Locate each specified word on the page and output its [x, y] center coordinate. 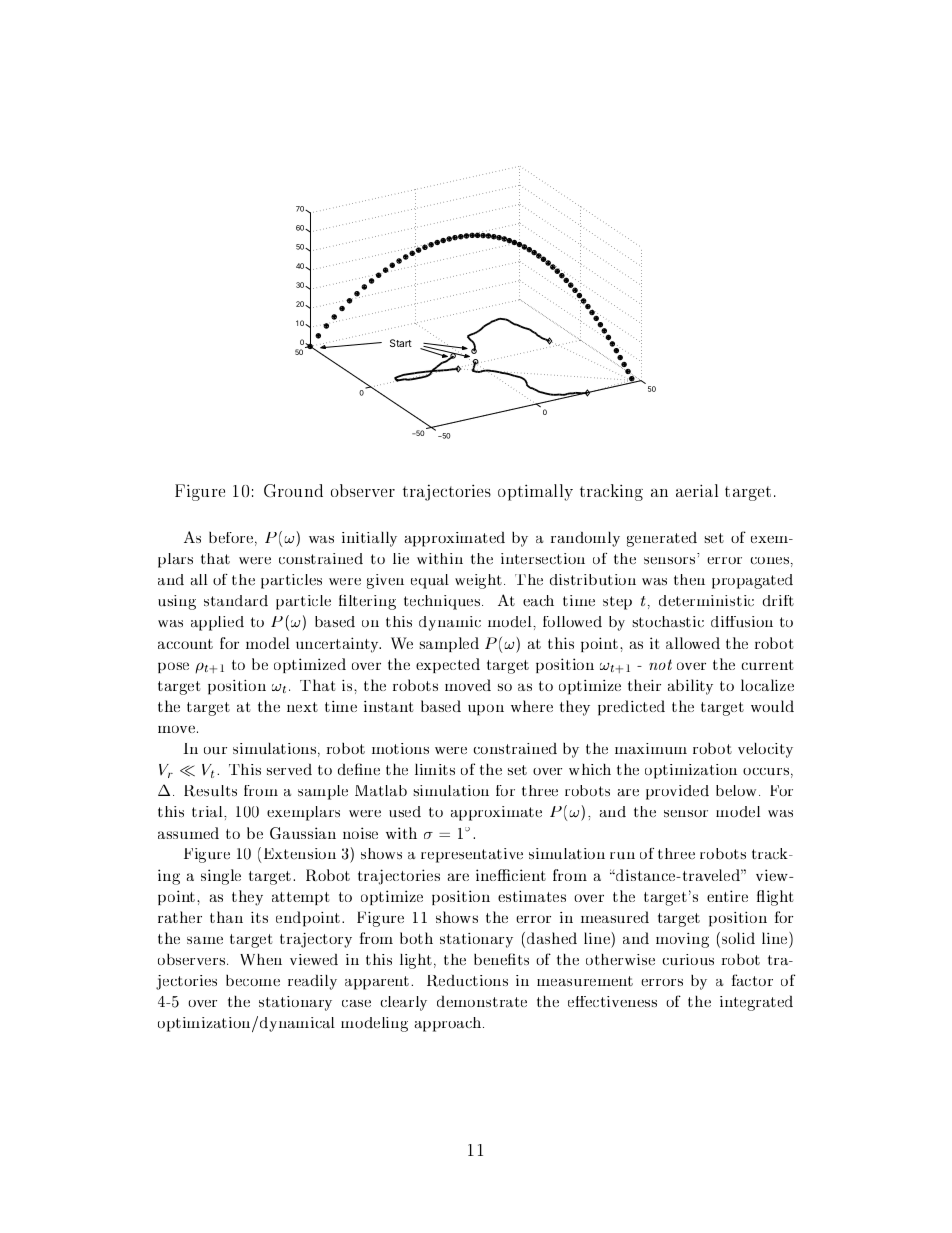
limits [435, 769]
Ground [293, 490]
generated [662, 539]
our [215, 750]
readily [312, 982]
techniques [442, 602]
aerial [697, 490]
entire [727, 896]
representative [472, 855]
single [221, 877]
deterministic [706, 601]
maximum [651, 748]
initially [369, 539]
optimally [535, 492]
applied [217, 623]
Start [401, 343]
